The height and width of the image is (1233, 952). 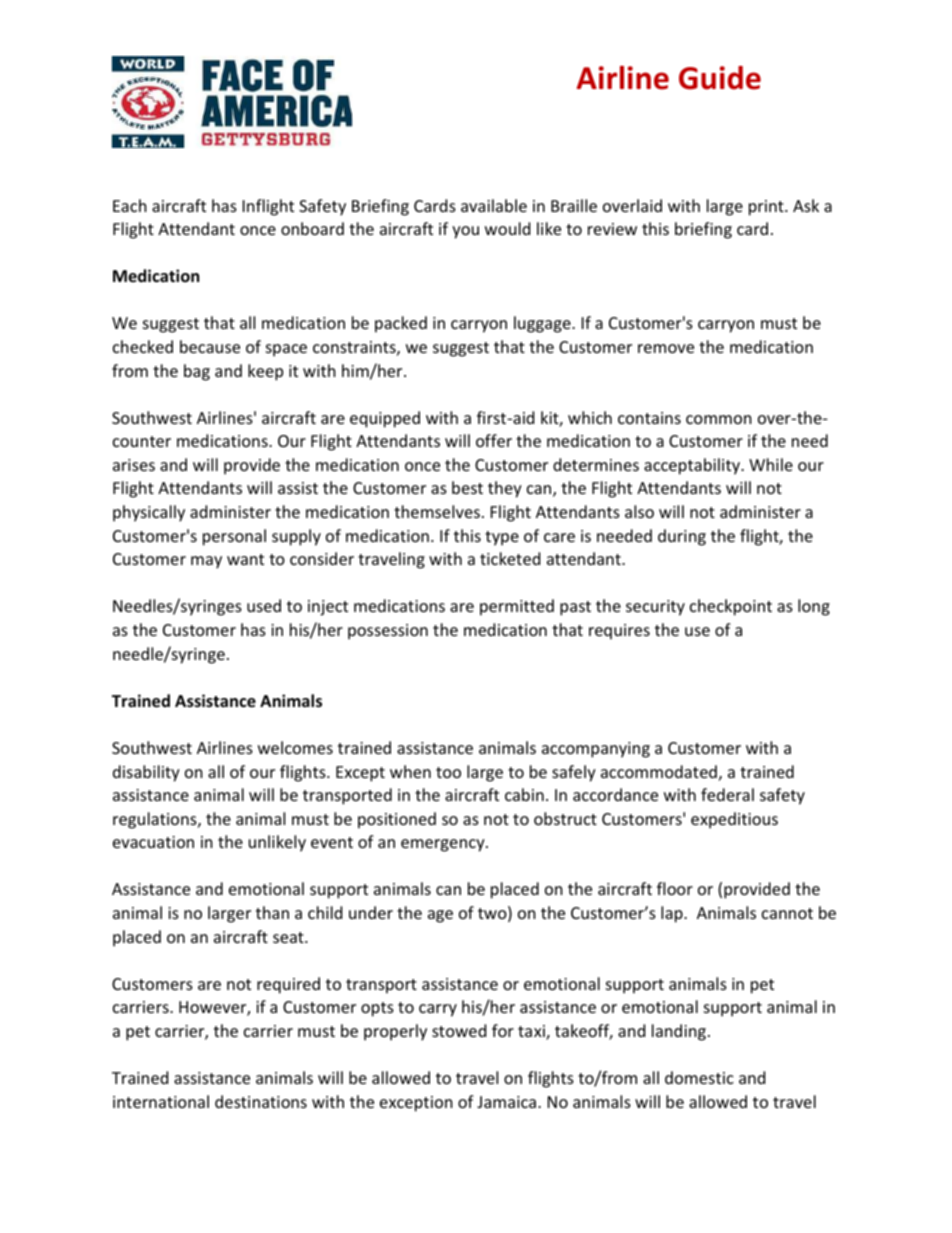 I want to click on destinations, so click(x=261, y=1101).
